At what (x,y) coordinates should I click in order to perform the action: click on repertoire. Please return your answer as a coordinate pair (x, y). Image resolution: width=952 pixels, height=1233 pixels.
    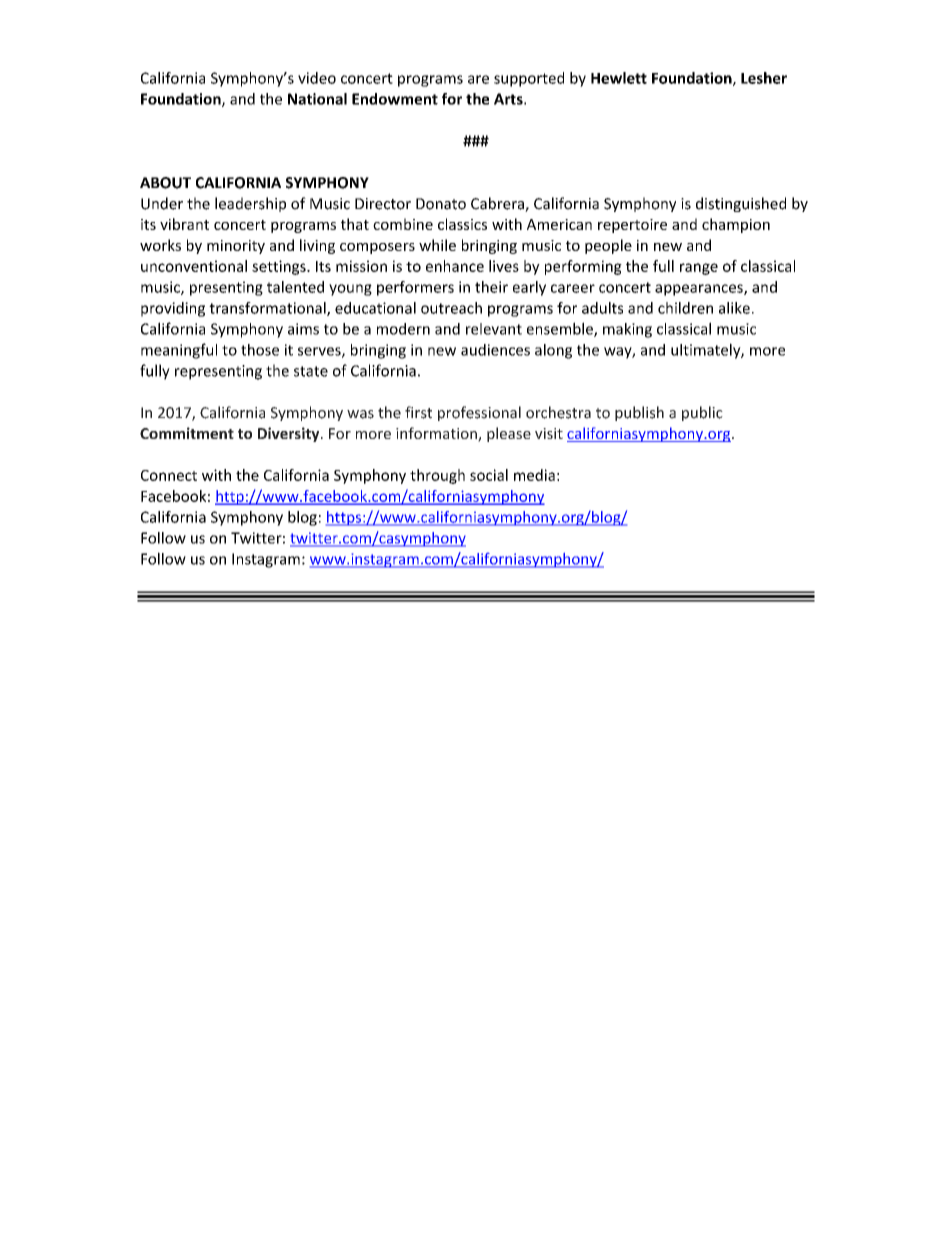
    Looking at the image, I should click on (632, 226).
